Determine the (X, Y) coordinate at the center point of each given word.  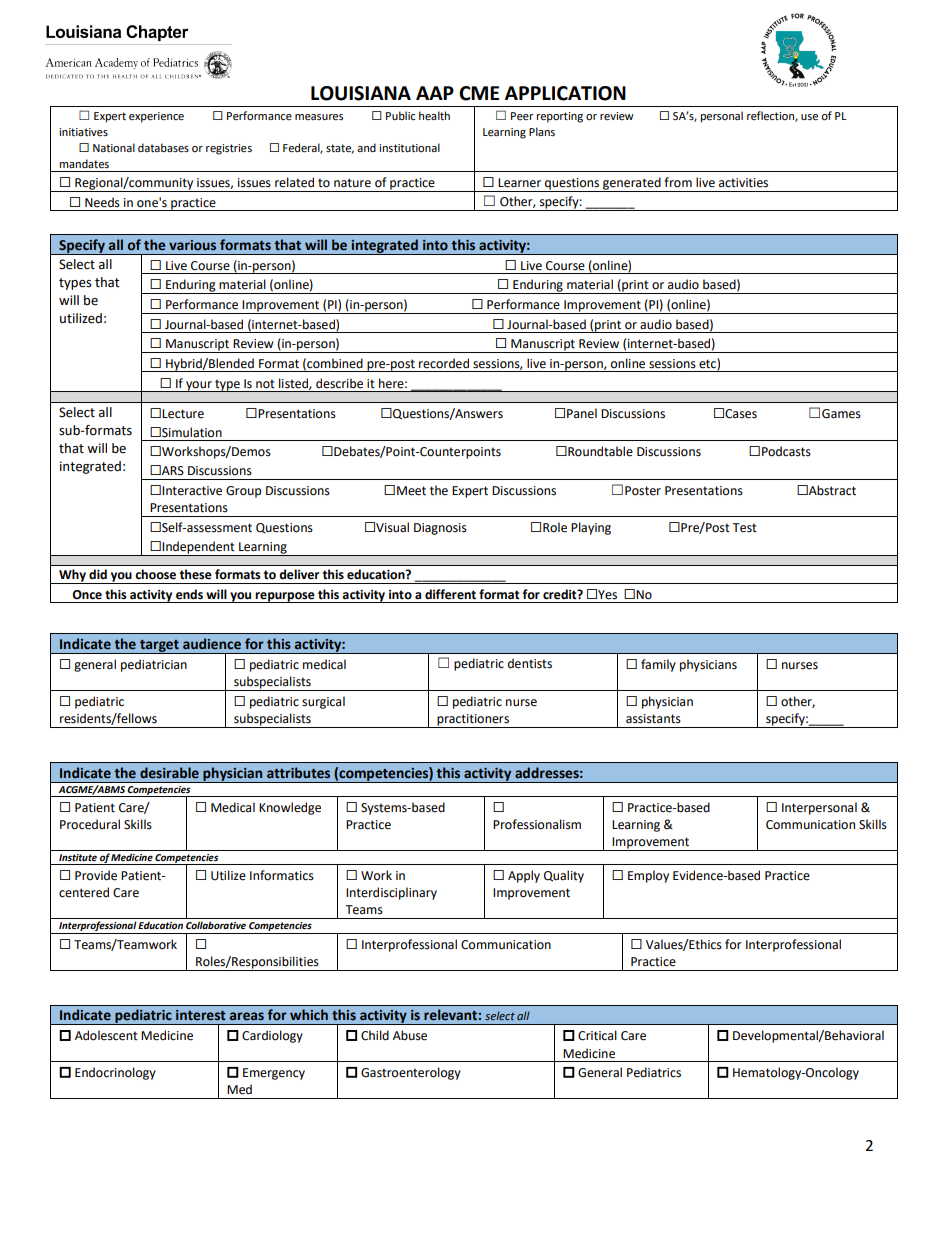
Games (841, 414)
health (434, 116)
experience (156, 117)
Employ (648, 876)
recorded (444, 363)
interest (201, 1015)
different (450, 594)
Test (744, 528)
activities (743, 183)
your (199, 386)
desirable (169, 773)
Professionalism (537, 824)
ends (189, 594)
